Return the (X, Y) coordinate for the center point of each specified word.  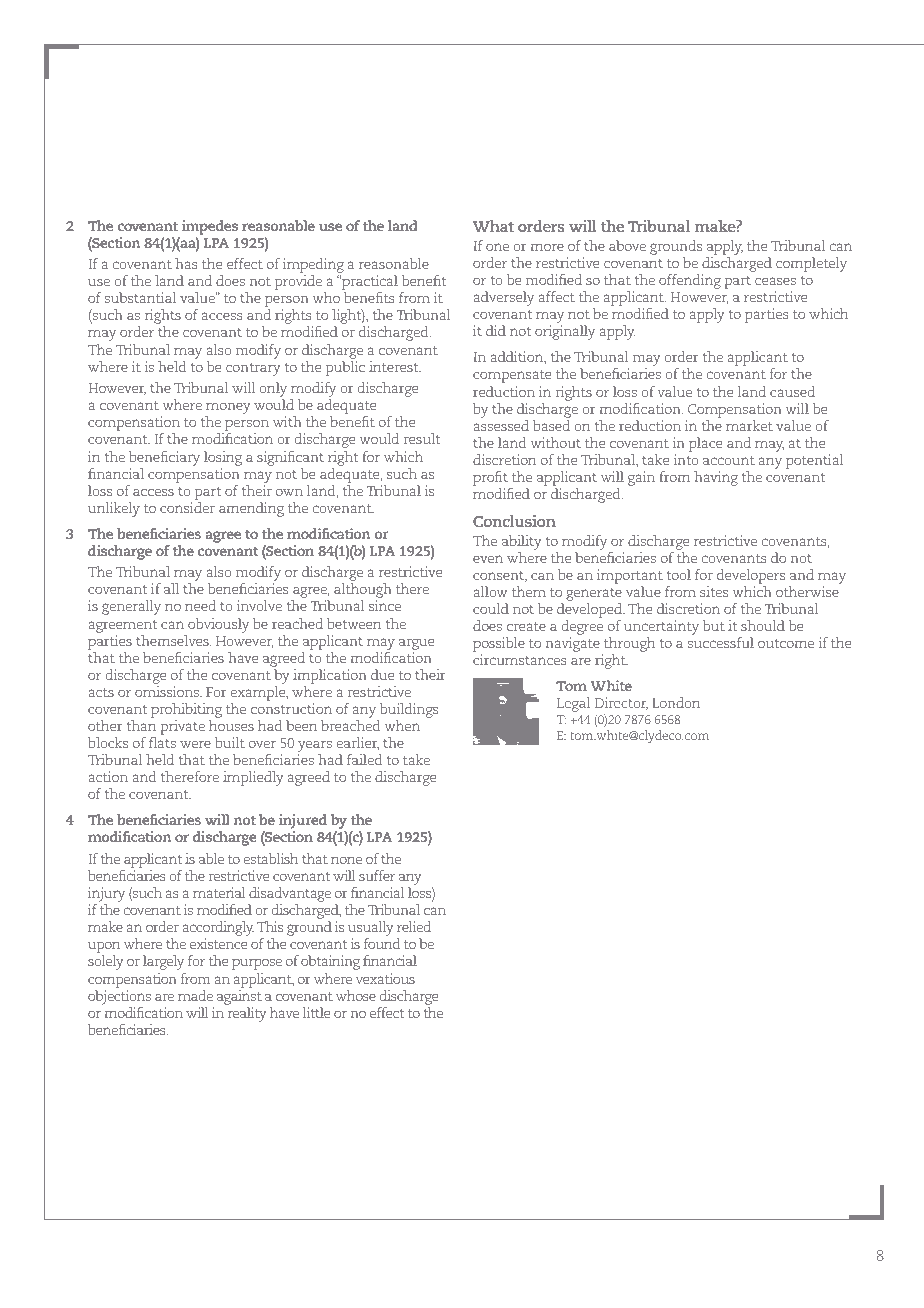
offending (690, 281)
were (195, 744)
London (676, 702)
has (186, 263)
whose (356, 995)
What (493, 226)
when (402, 725)
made (195, 995)
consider (187, 507)
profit (490, 478)
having (716, 478)
